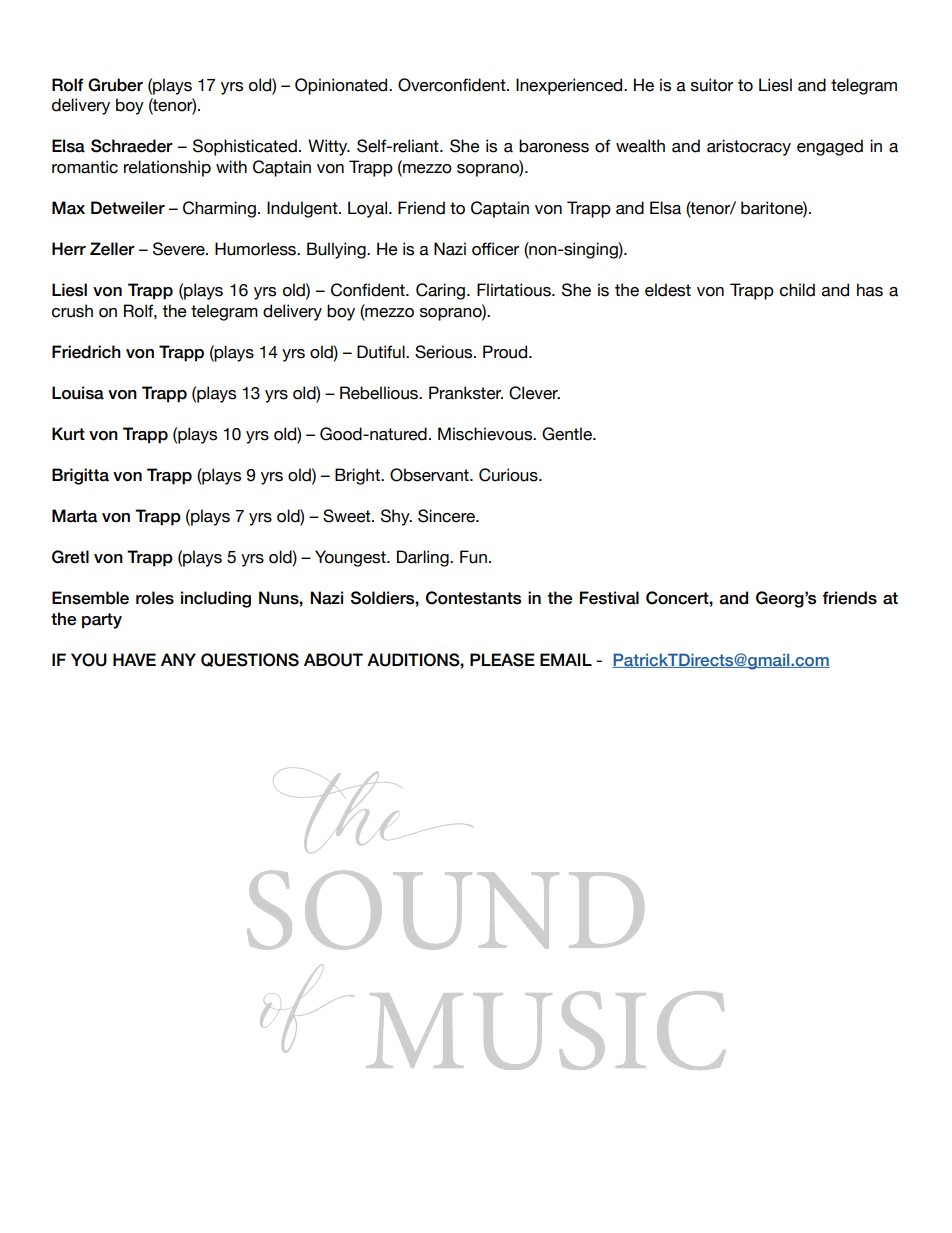 The width and height of the document is (952, 1233). What do you see at coordinates (466, 393) in the document?
I see `Prankster` at bounding box center [466, 393].
